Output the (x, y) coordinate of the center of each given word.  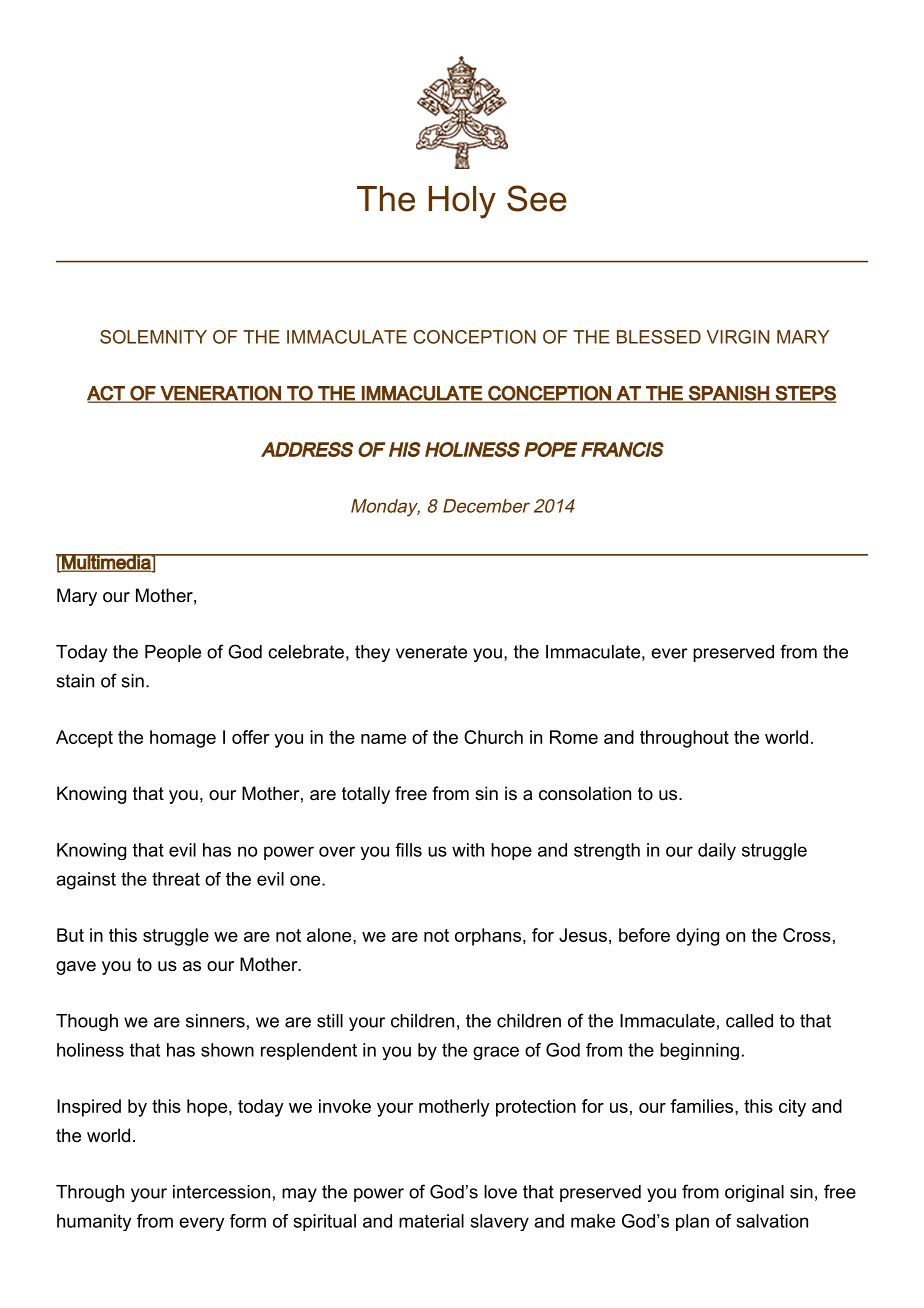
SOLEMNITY (153, 337)
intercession (221, 1192)
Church (493, 737)
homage (183, 739)
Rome (574, 737)
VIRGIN (738, 337)
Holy (462, 202)
